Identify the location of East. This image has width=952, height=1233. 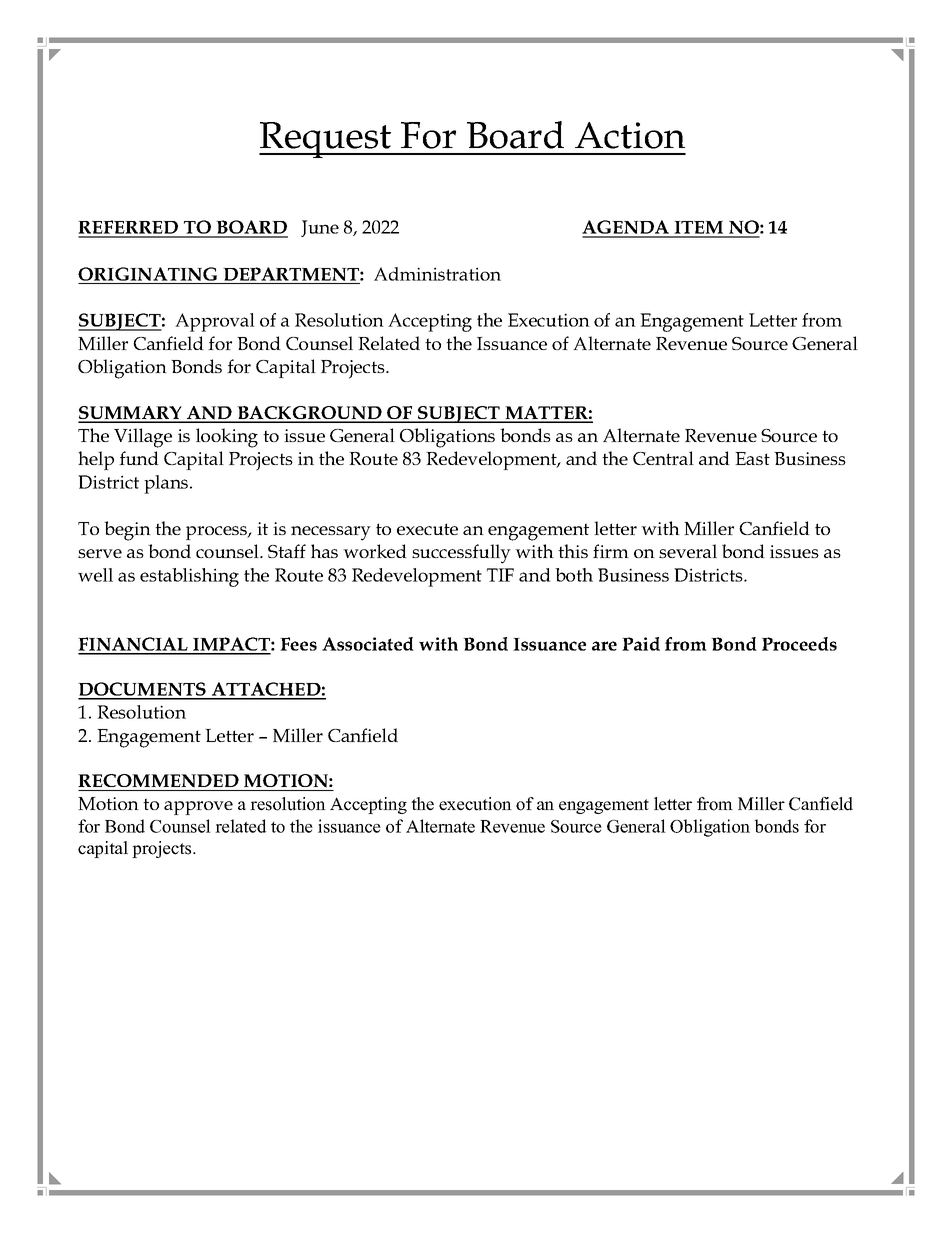
(752, 458).
